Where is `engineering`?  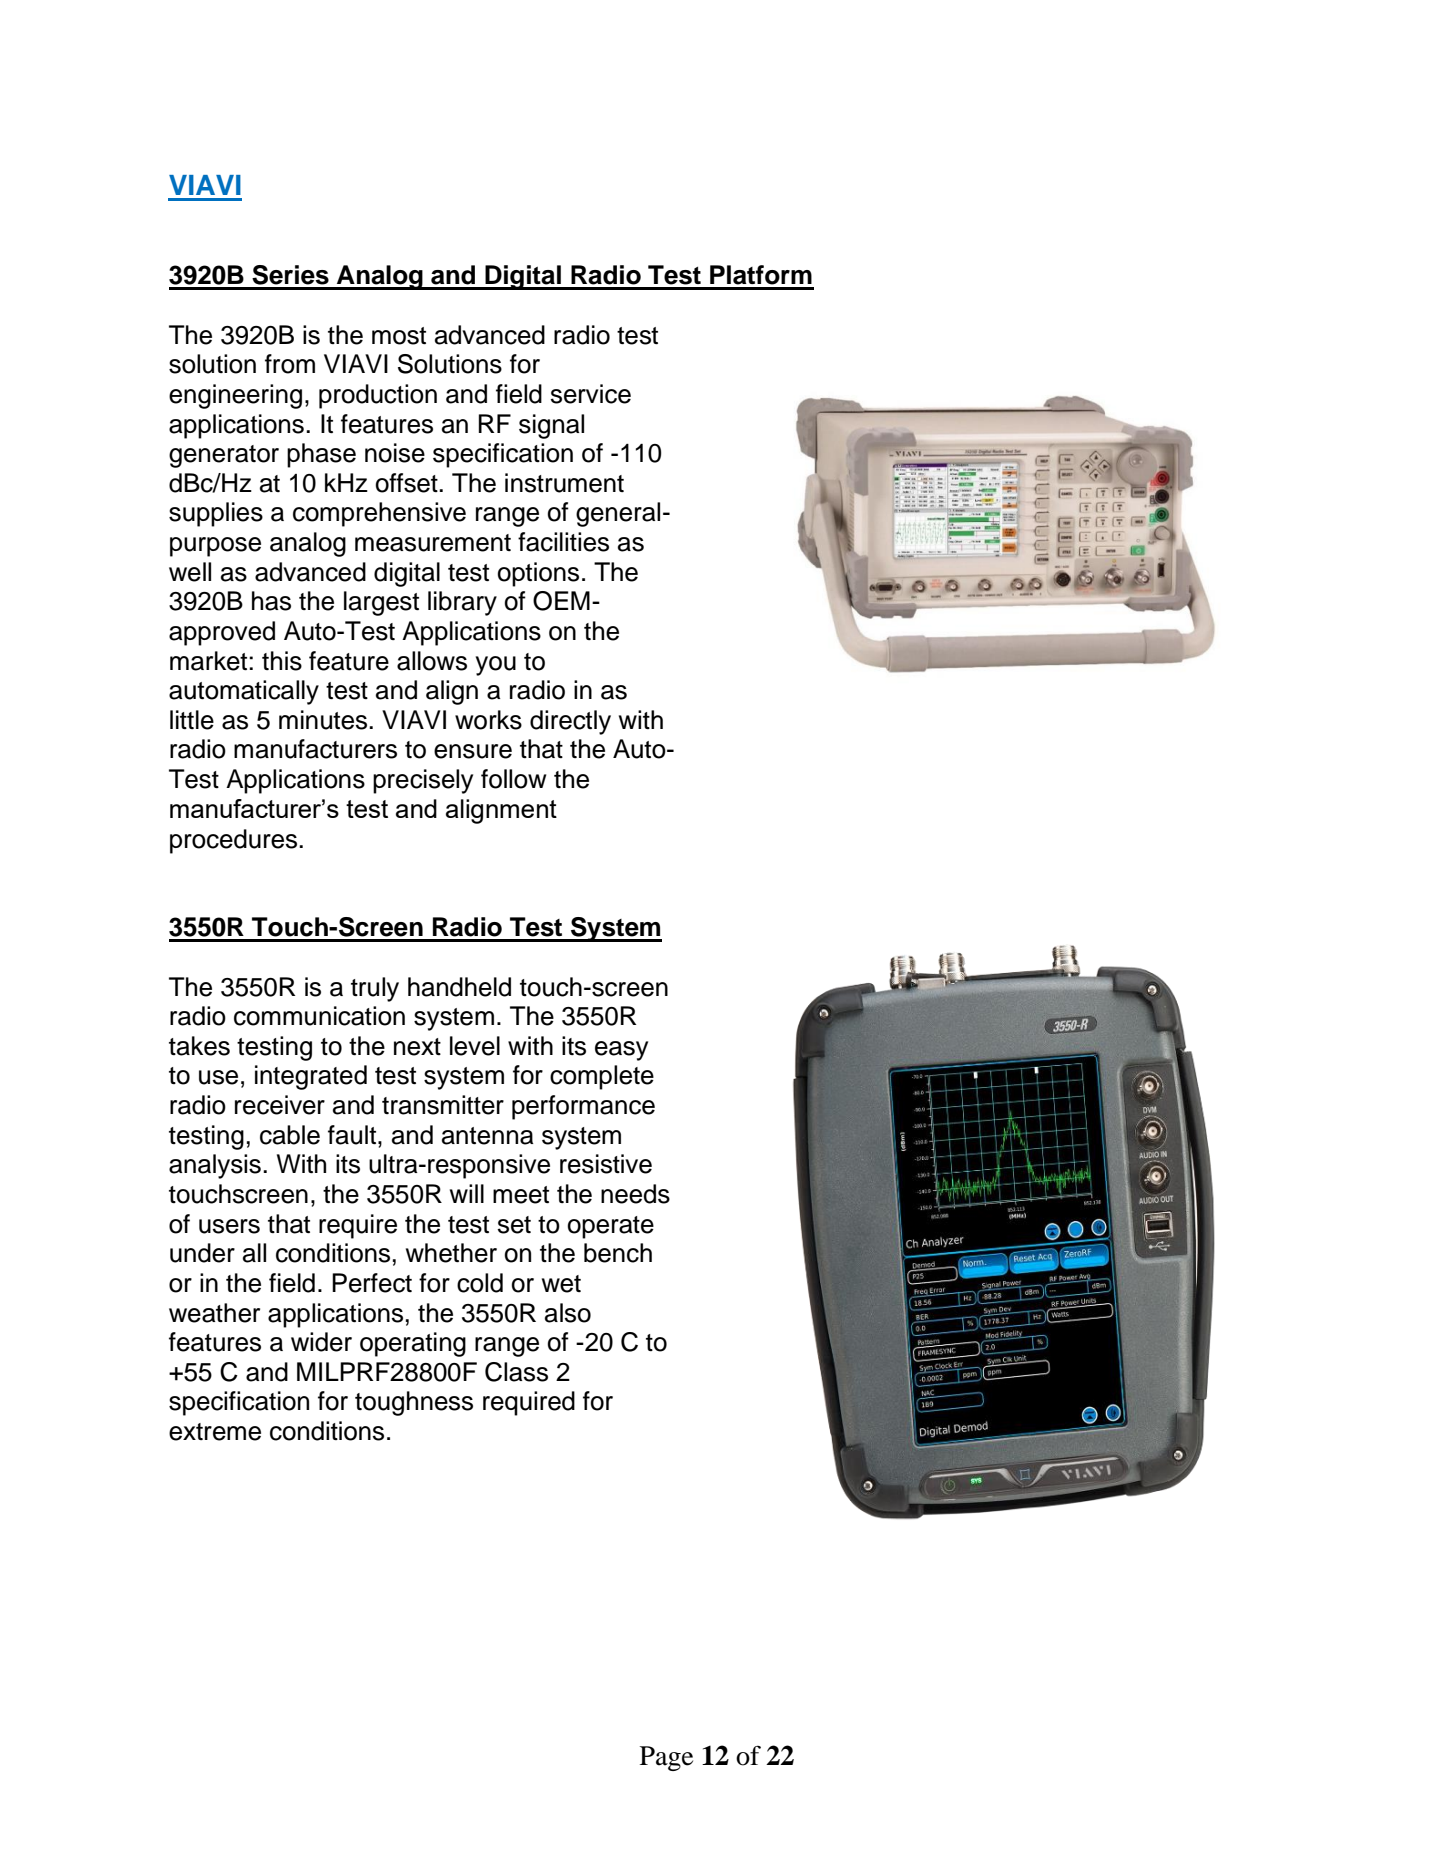 engineering is located at coordinates (235, 396).
